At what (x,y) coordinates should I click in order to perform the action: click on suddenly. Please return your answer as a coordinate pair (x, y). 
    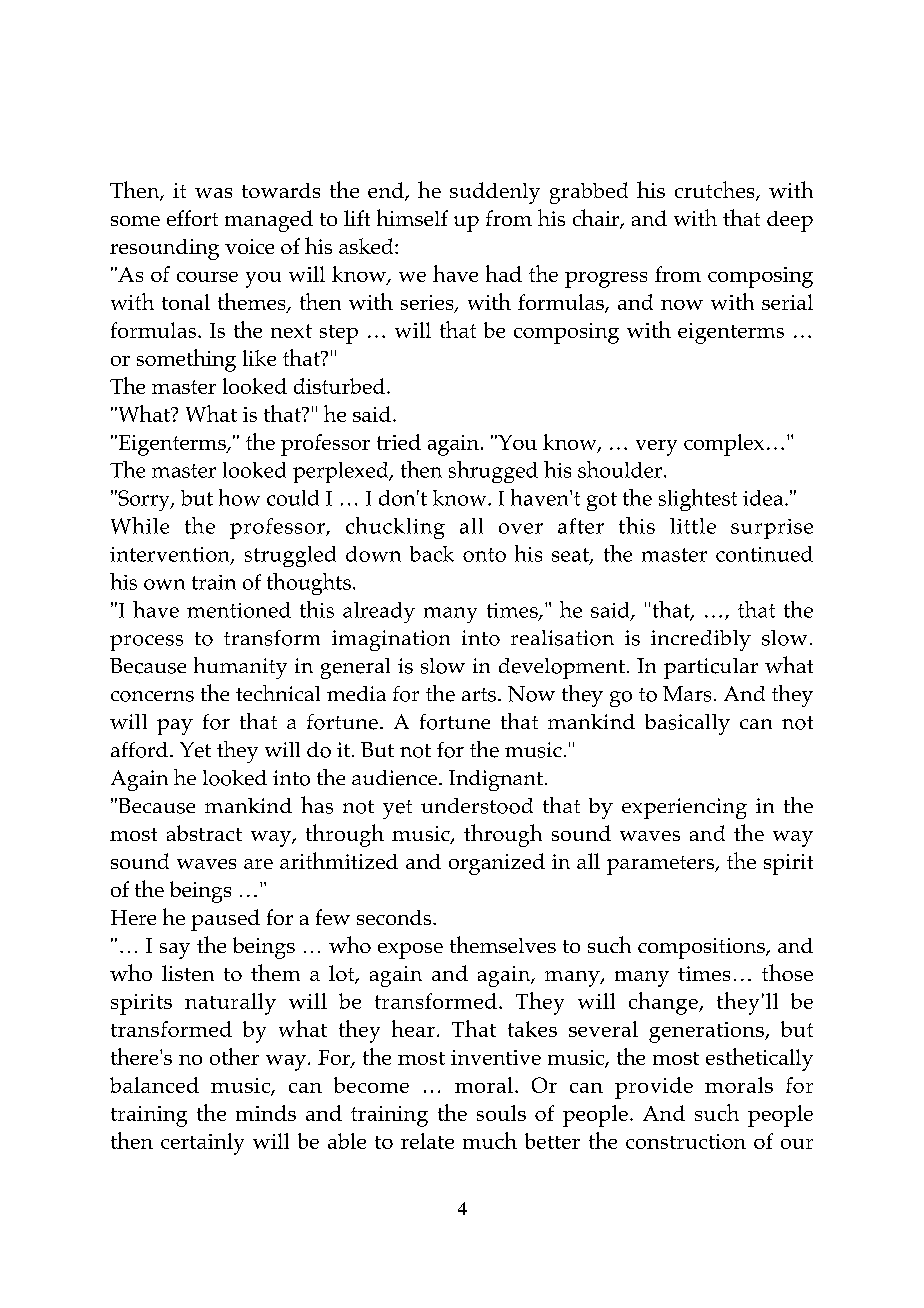
    Looking at the image, I should click on (495, 193).
